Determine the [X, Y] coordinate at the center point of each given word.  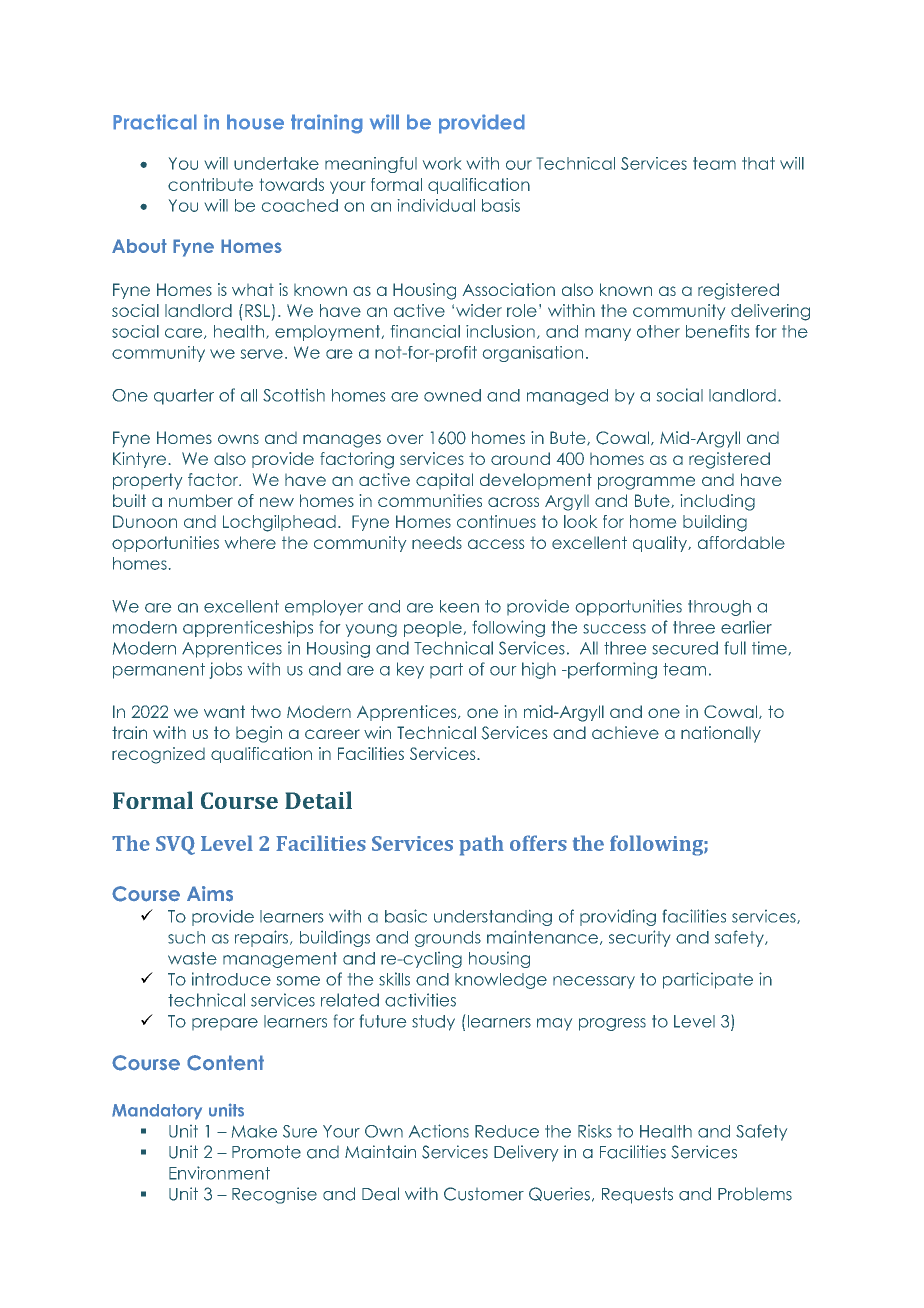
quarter [184, 397]
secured [685, 648]
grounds [448, 939]
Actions [439, 1131]
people [433, 629]
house [255, 122]
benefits [717, 331]
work [442, 163]
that [758, 163]
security [639, 938]
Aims [210, 894]
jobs [226, 670]
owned [452, 395]
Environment [219, 1173]
